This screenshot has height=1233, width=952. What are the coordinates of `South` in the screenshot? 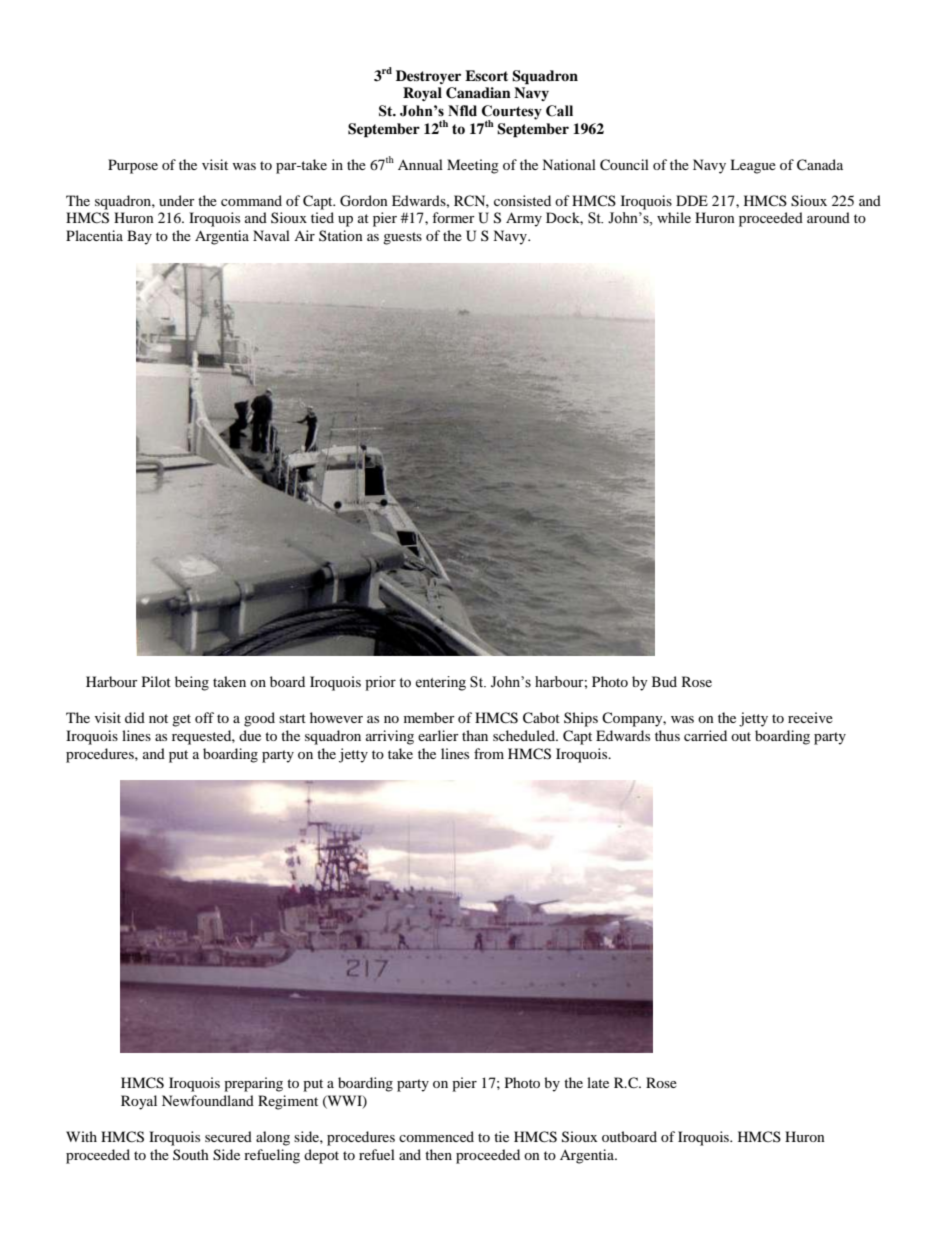 It's located at (191, 1154).
